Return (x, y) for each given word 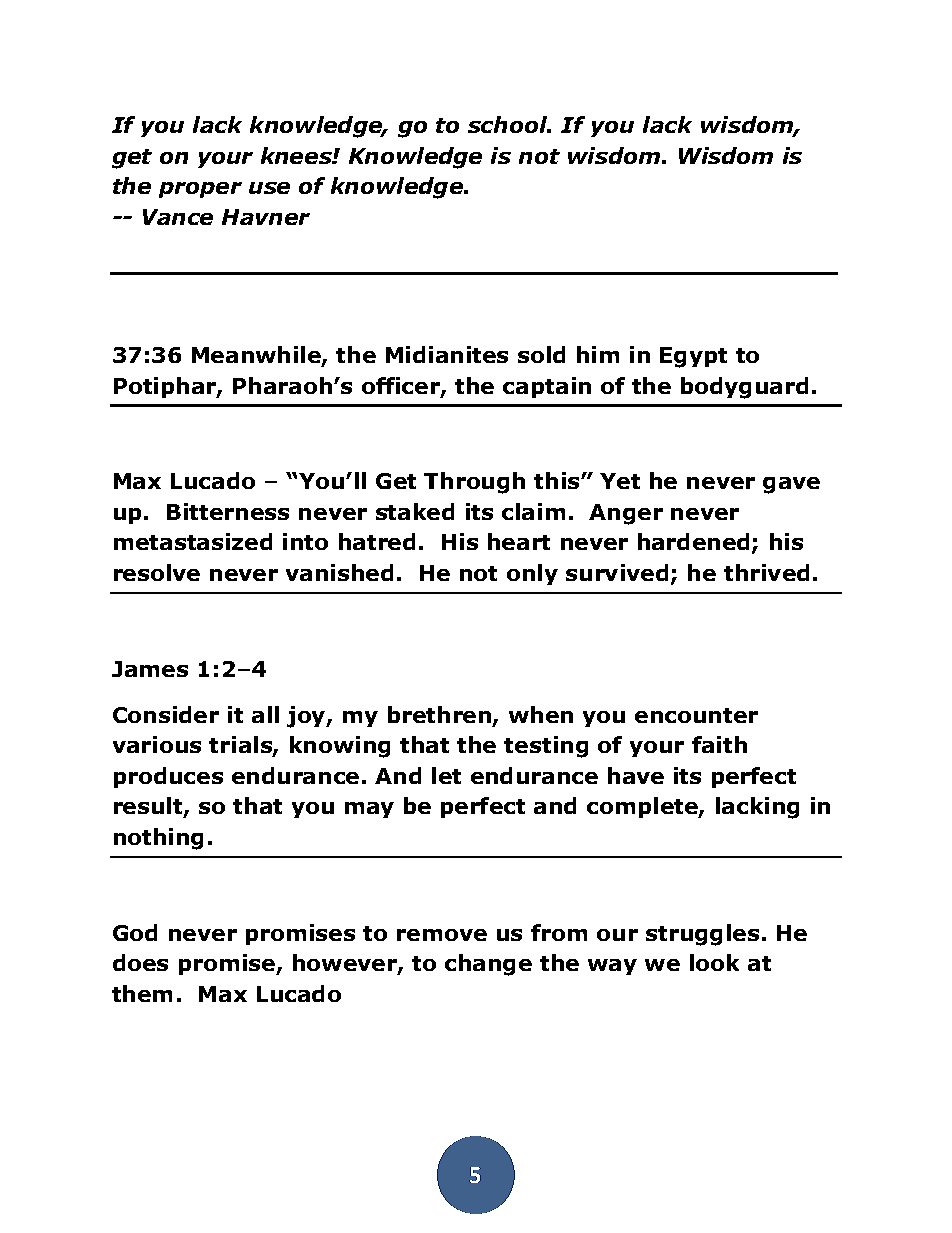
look (714, 962)
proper (200, 190)
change (488, 965)
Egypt (693, 357)
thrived (766, 572)
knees (297, 155)
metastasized (193, 541)
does (140, 962)
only (532, 574)
